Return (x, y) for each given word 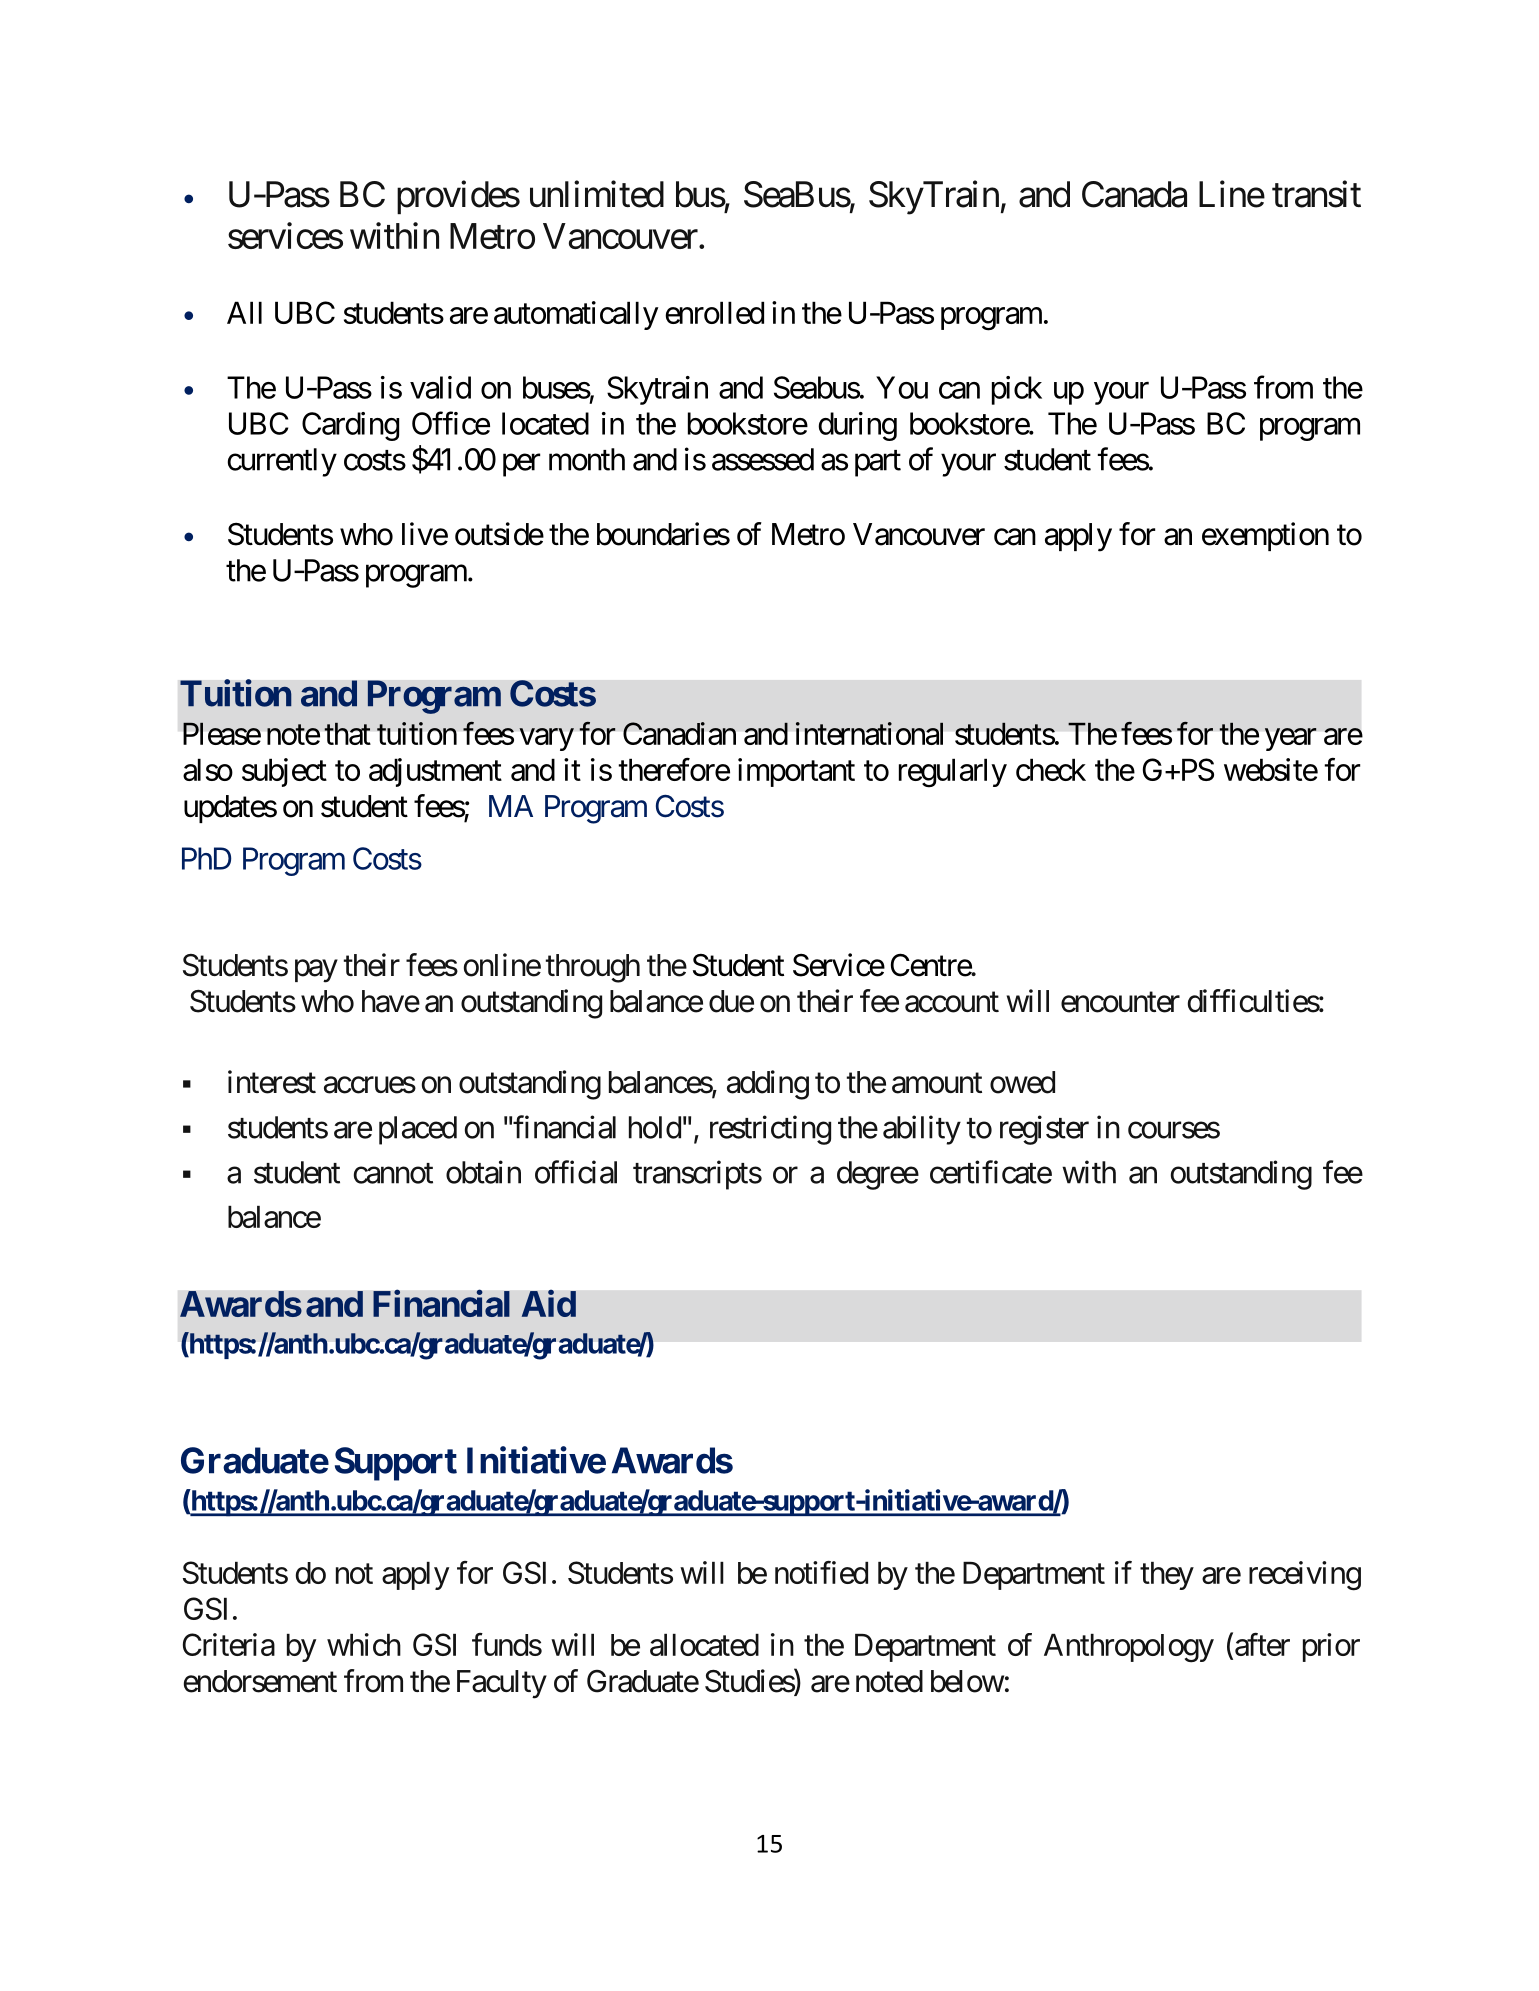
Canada (1134, 194)
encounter (1120, 1002)
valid (440, 387)
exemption (1265, 536)
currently (282, 462)
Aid (549, 1303)
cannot (393, 1173)
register (1044, 1130)
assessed (763, 459)
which (364, 1644)
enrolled (714, 312)
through (593, 968)
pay (316, 971)
